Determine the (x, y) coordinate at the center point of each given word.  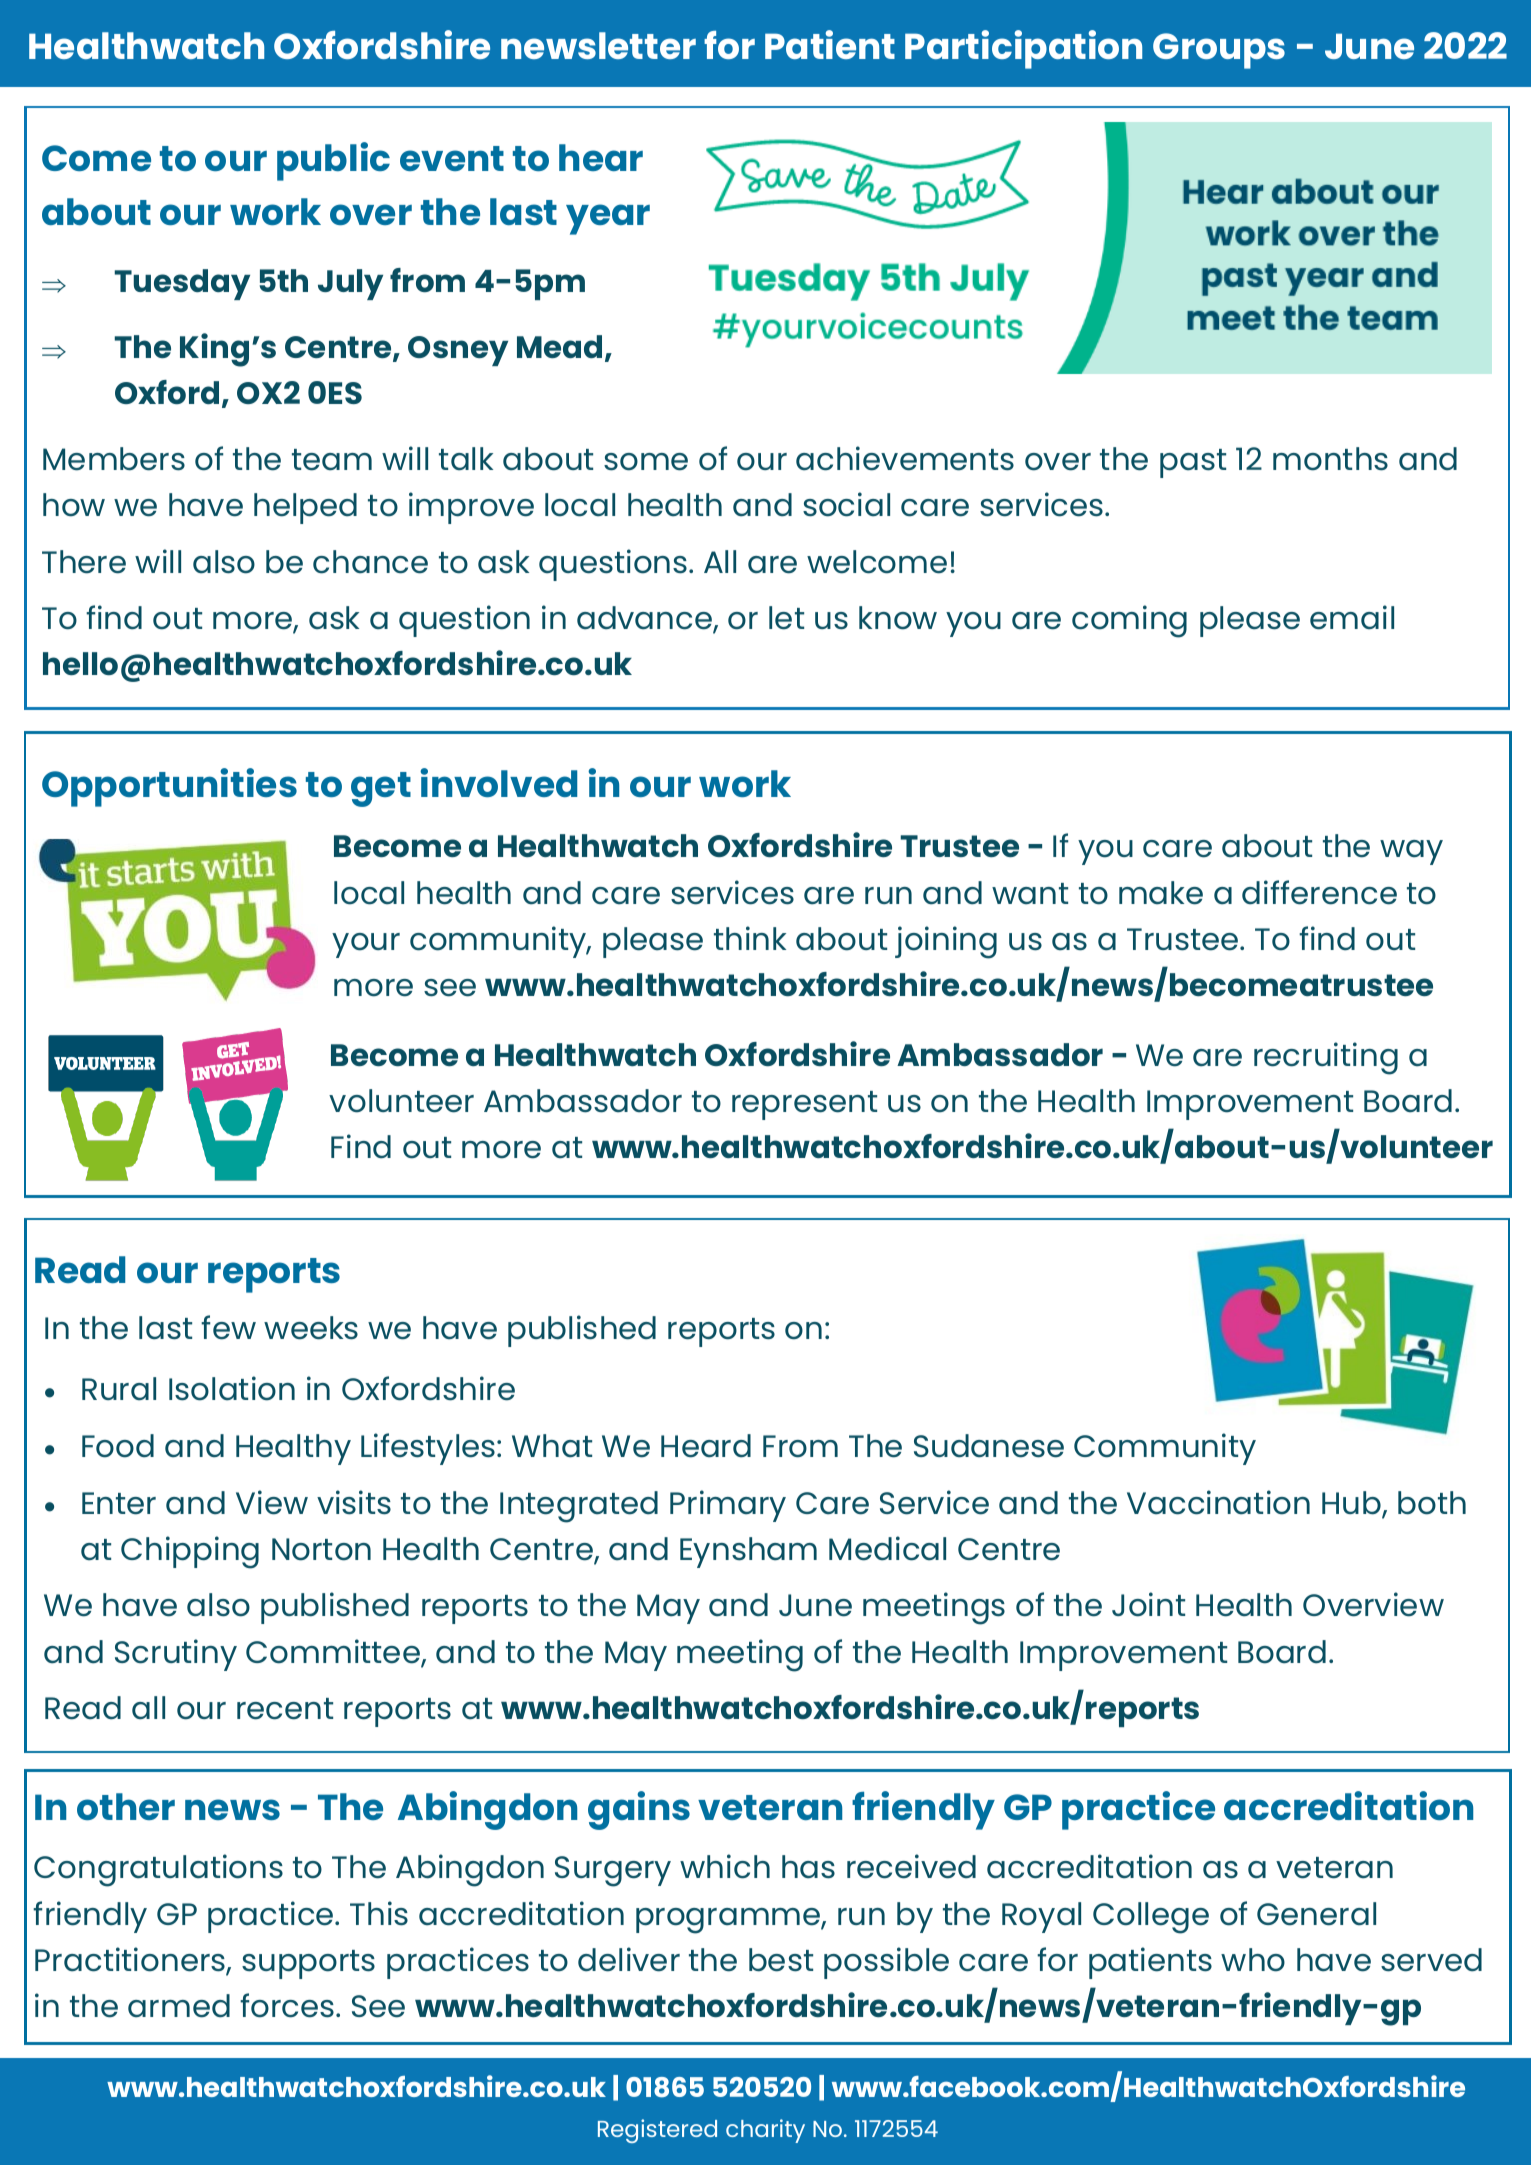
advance (645, 619)
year (608, 219)
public (333, 161)
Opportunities (169, 787)
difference (1319, 892)
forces (288, 2005)
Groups (1219, 51)
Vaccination (1218, 1502)
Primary (728, 1506)
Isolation (232, 1388)
